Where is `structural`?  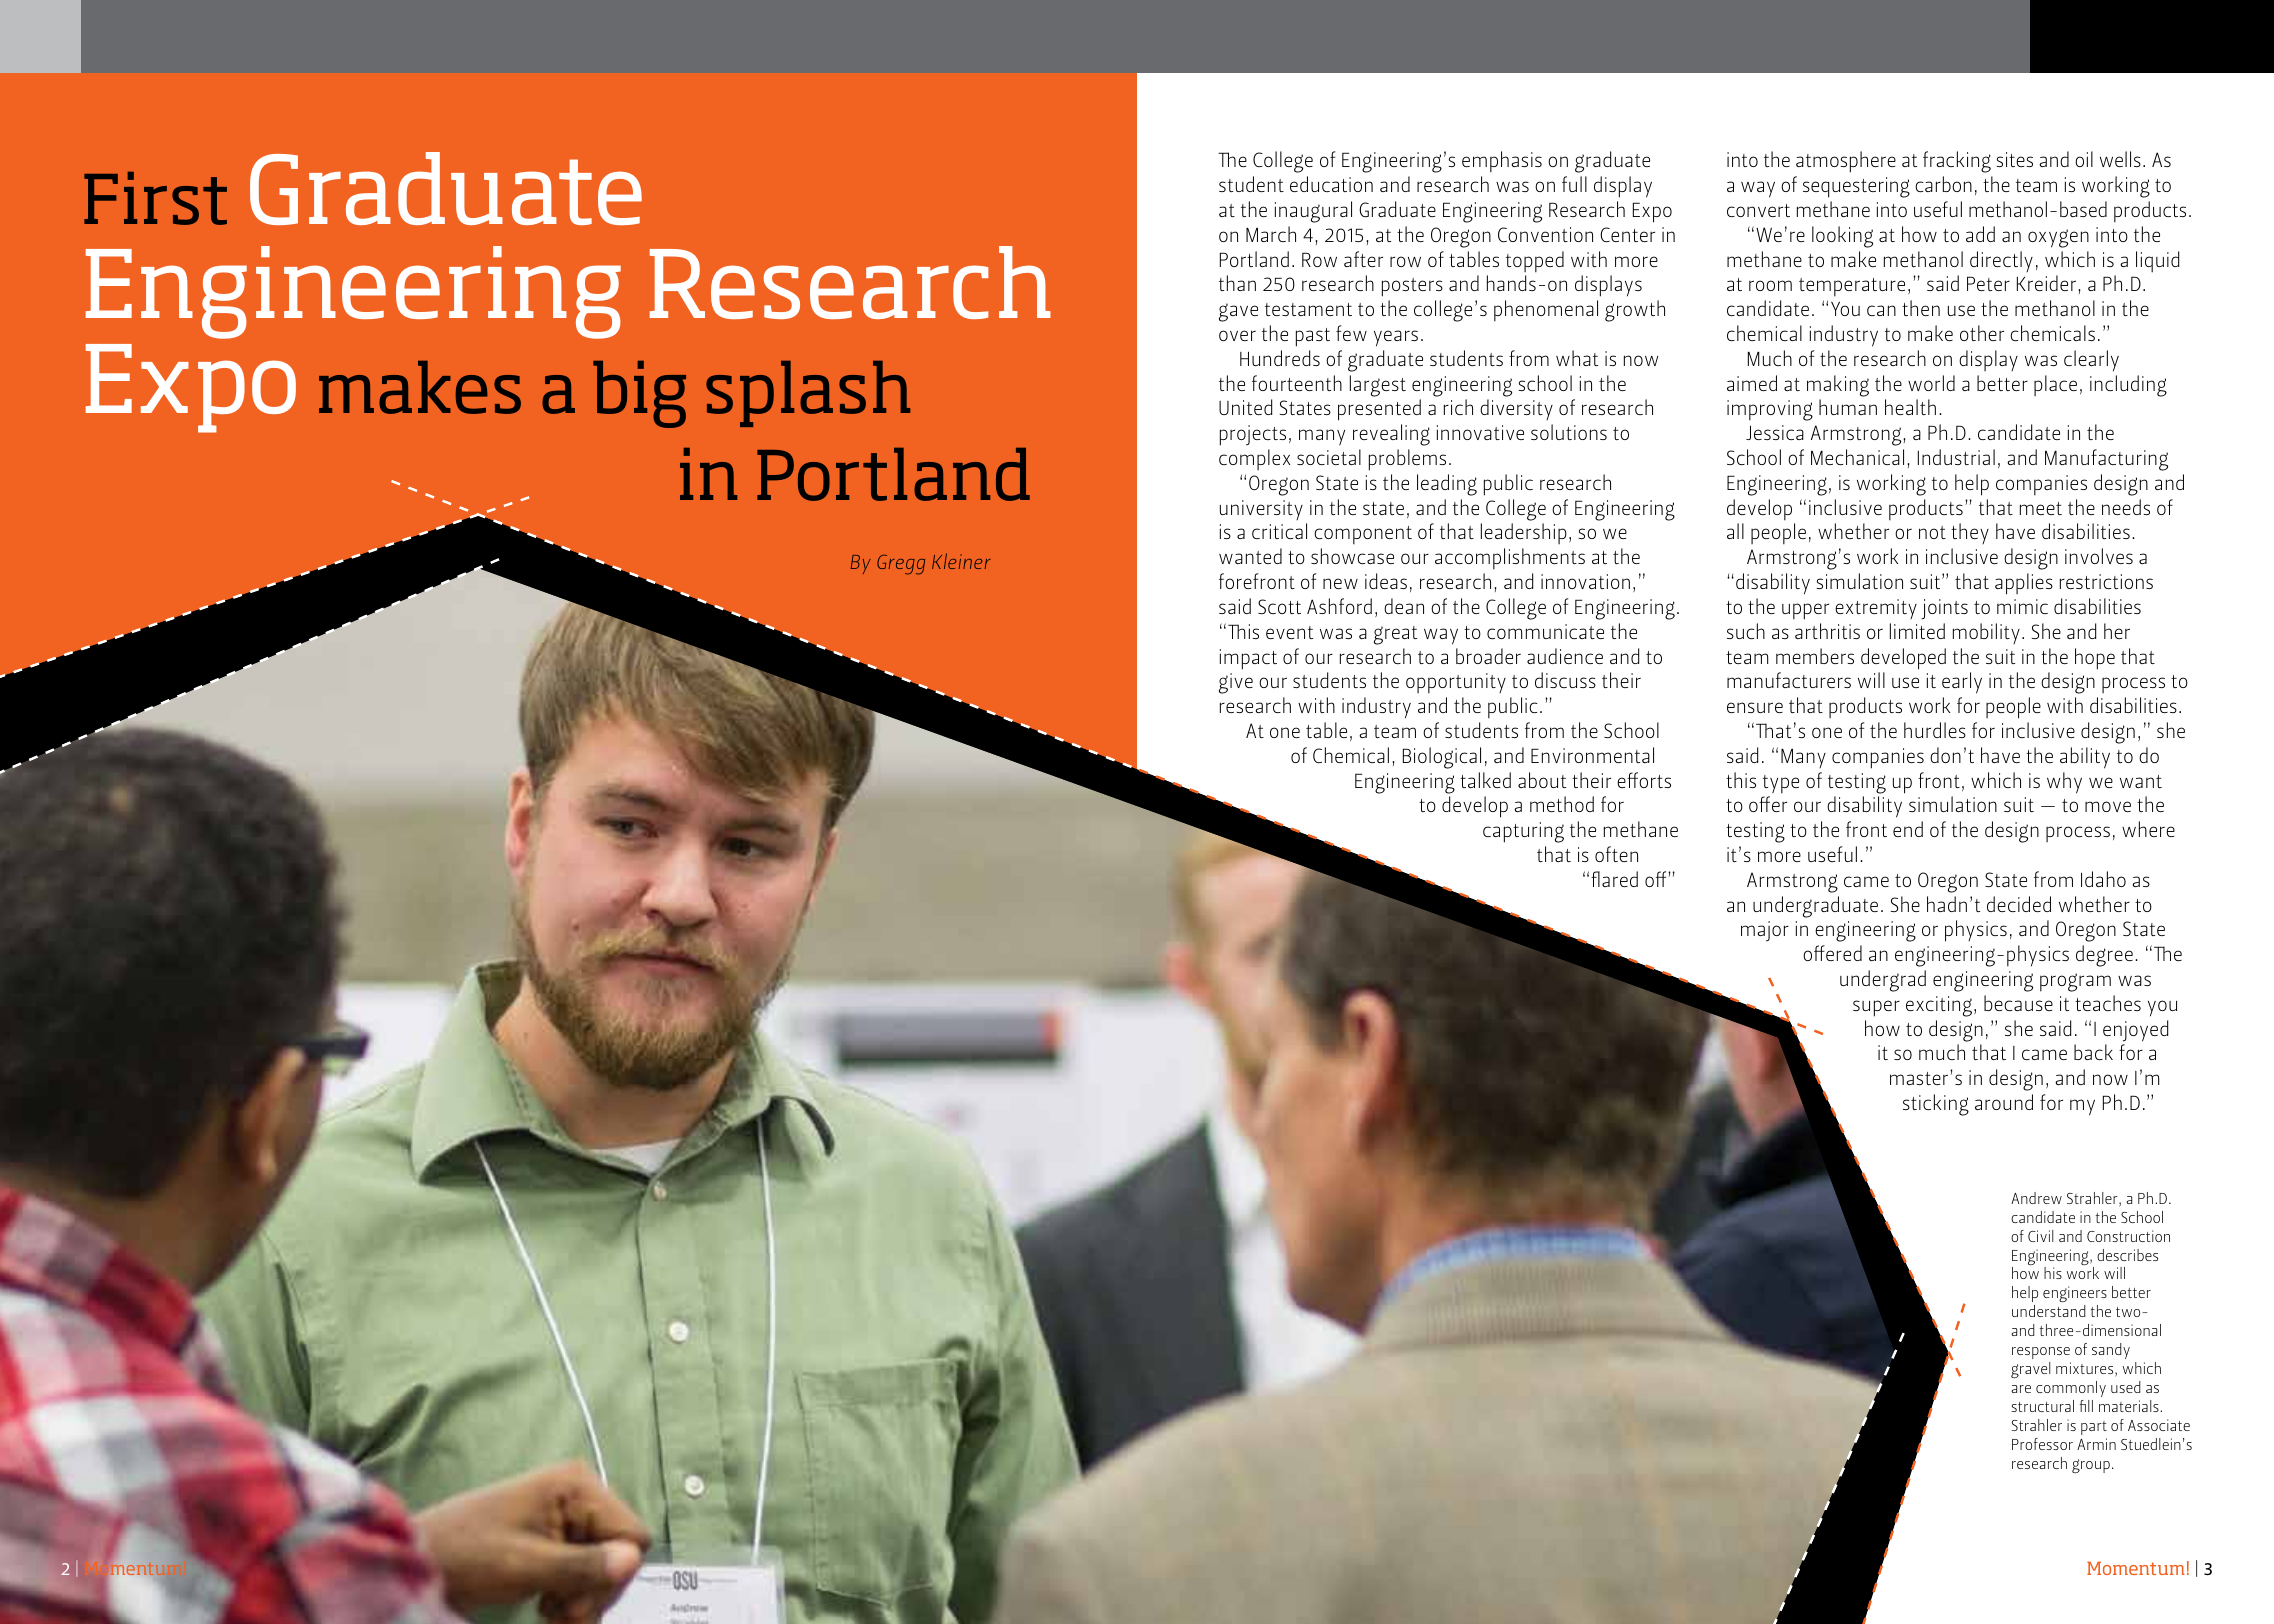 structural is located at coordinates (2042, 1406).
